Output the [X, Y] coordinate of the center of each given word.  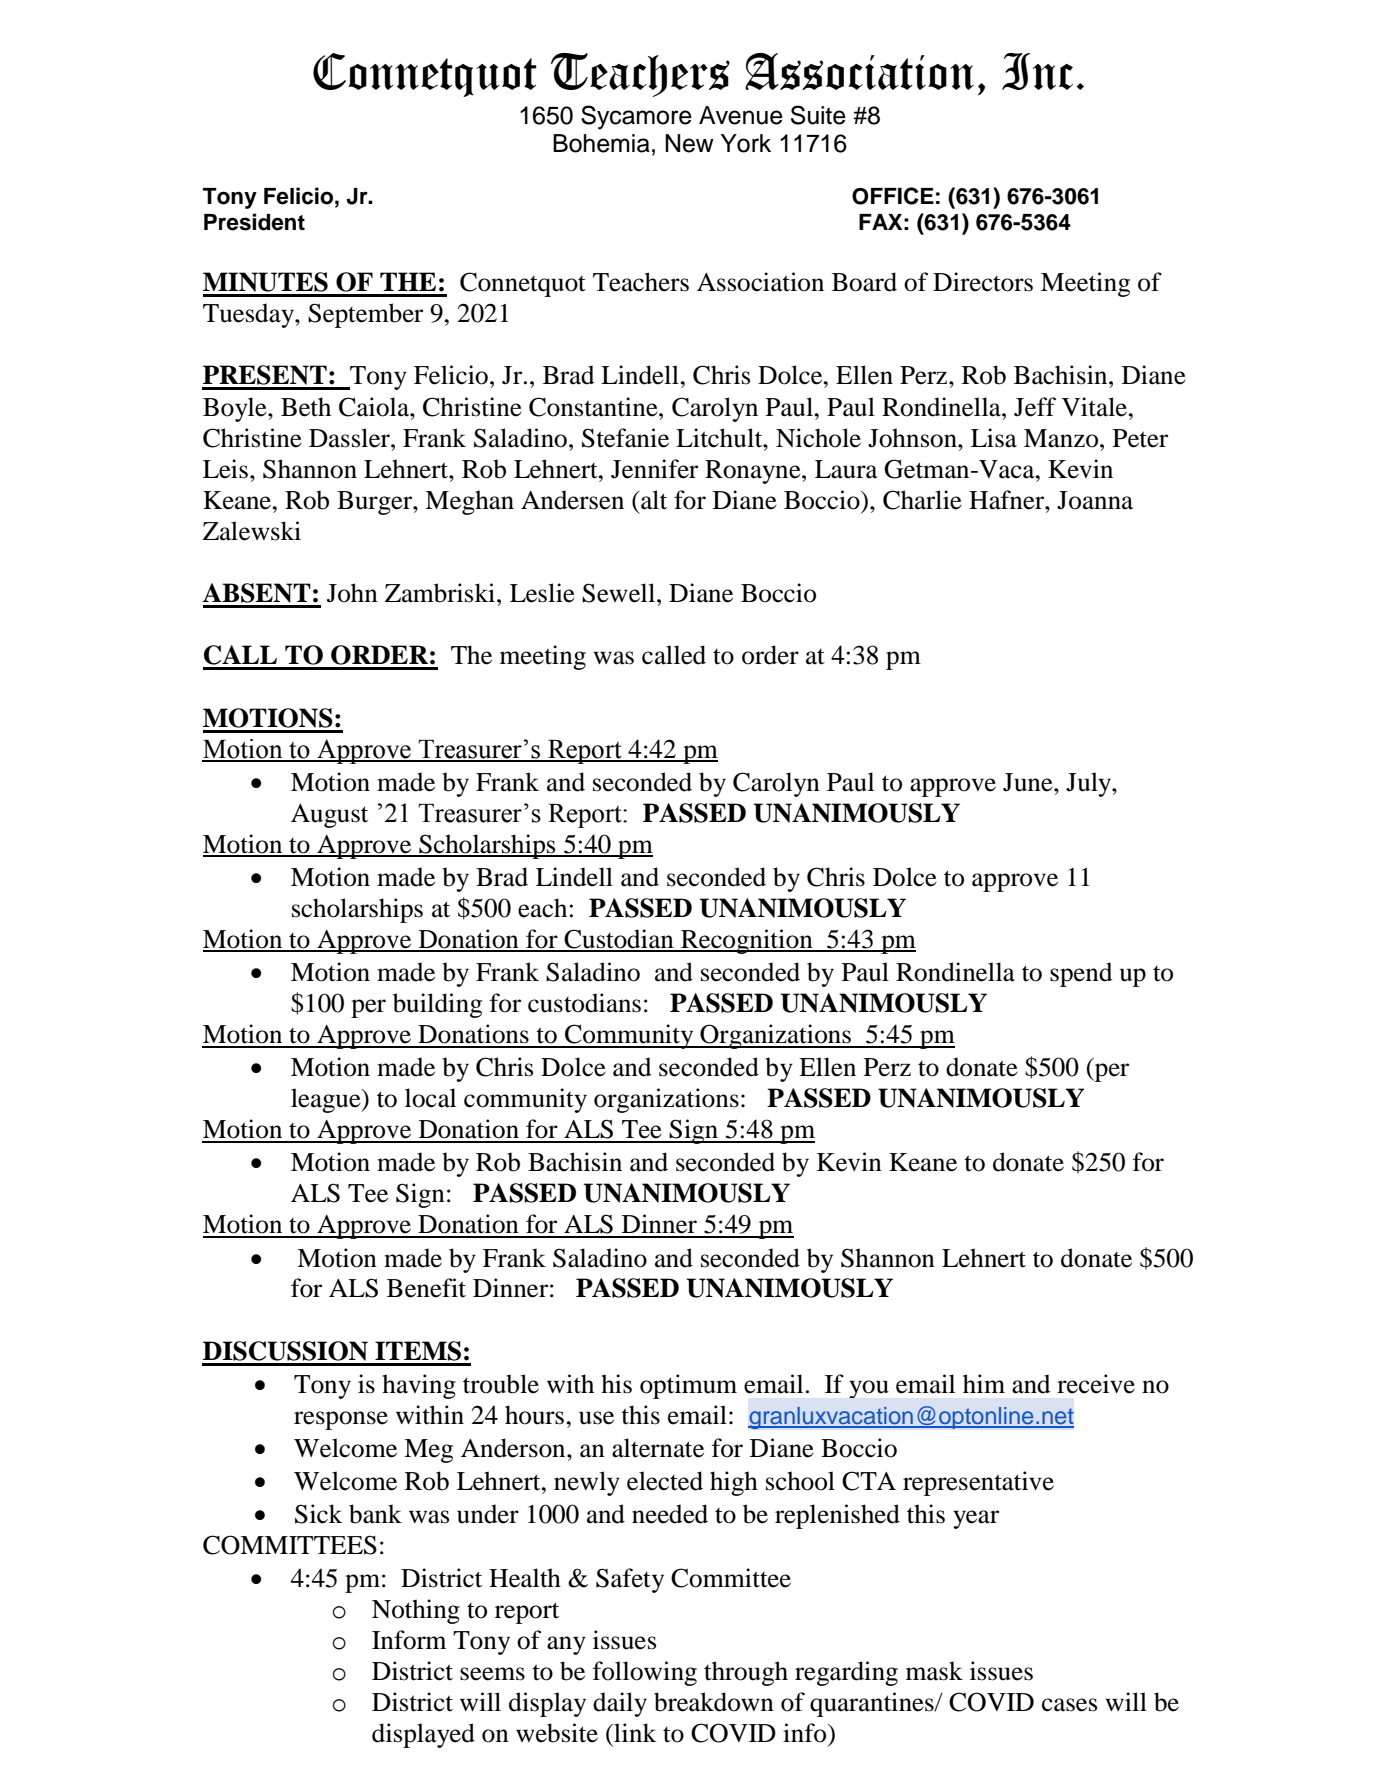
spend [1081, 974]
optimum [688, 1386]
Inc [1037, 71]
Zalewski [252, 531]
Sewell [620, 593]
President [254, 222]
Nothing [416, 1611]
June [1029, 782]
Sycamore [636, 117]
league [327, 1100]
